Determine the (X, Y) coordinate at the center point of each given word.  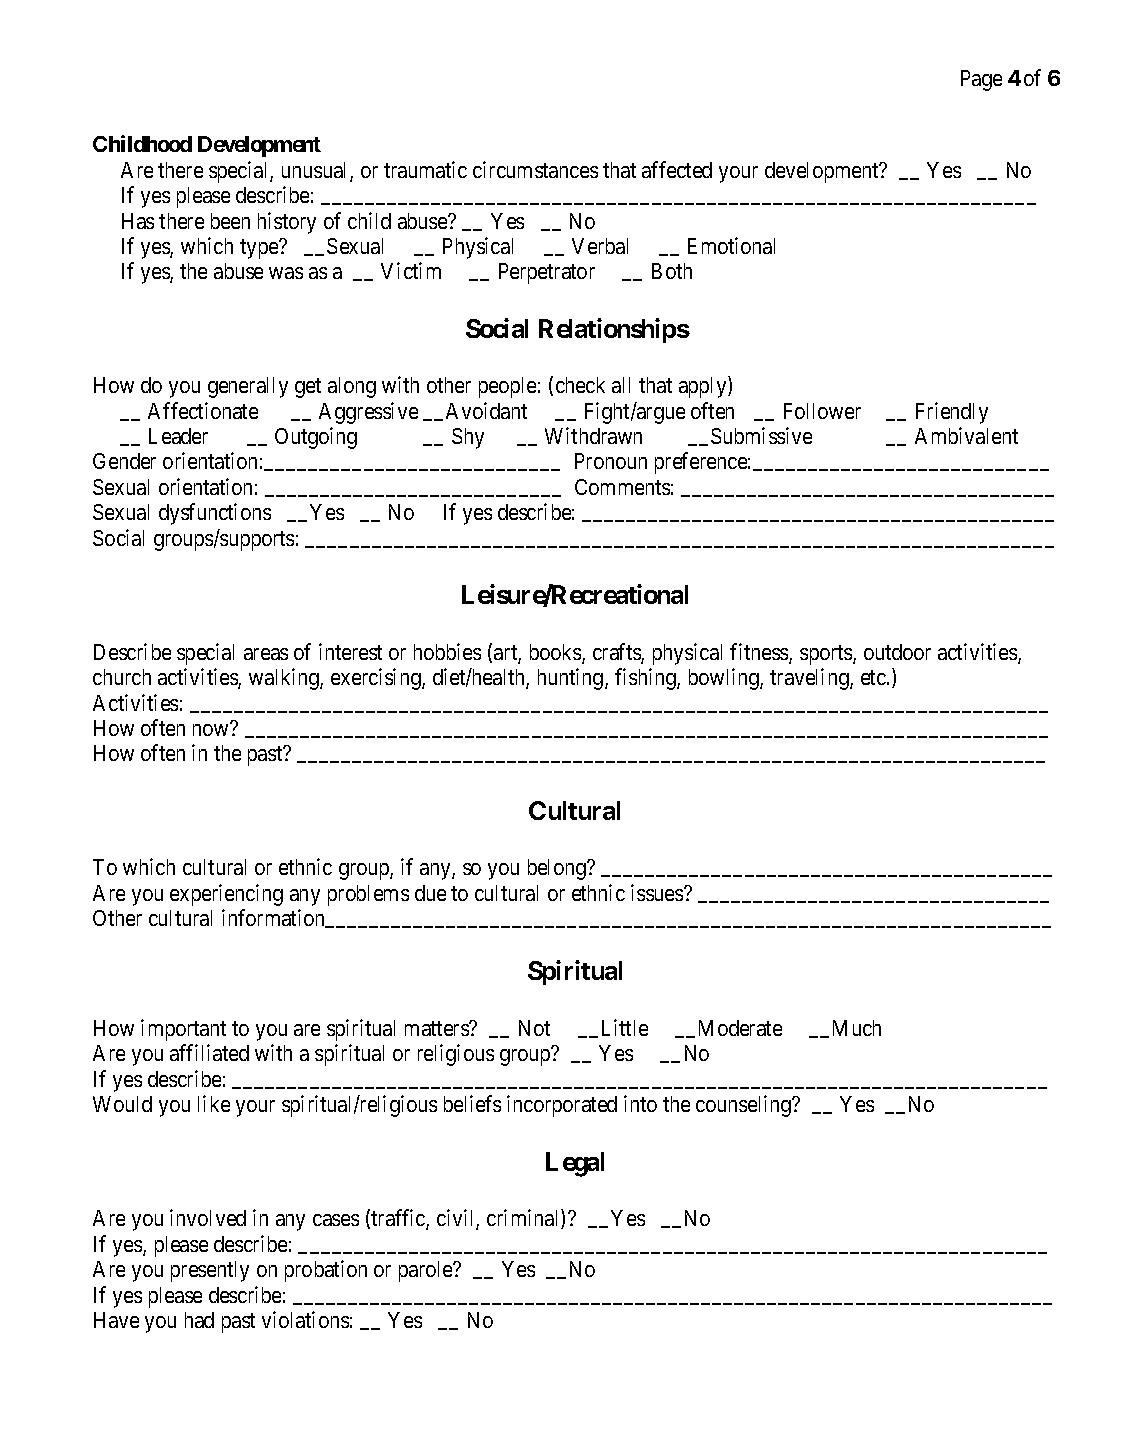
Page (981, 80)
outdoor (897, 652)
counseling (744, 1106)
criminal (524, 1219)
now (210, 730)
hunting (572, 679)
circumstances (535, 169)
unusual (316, 171)
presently (210, 1271)
